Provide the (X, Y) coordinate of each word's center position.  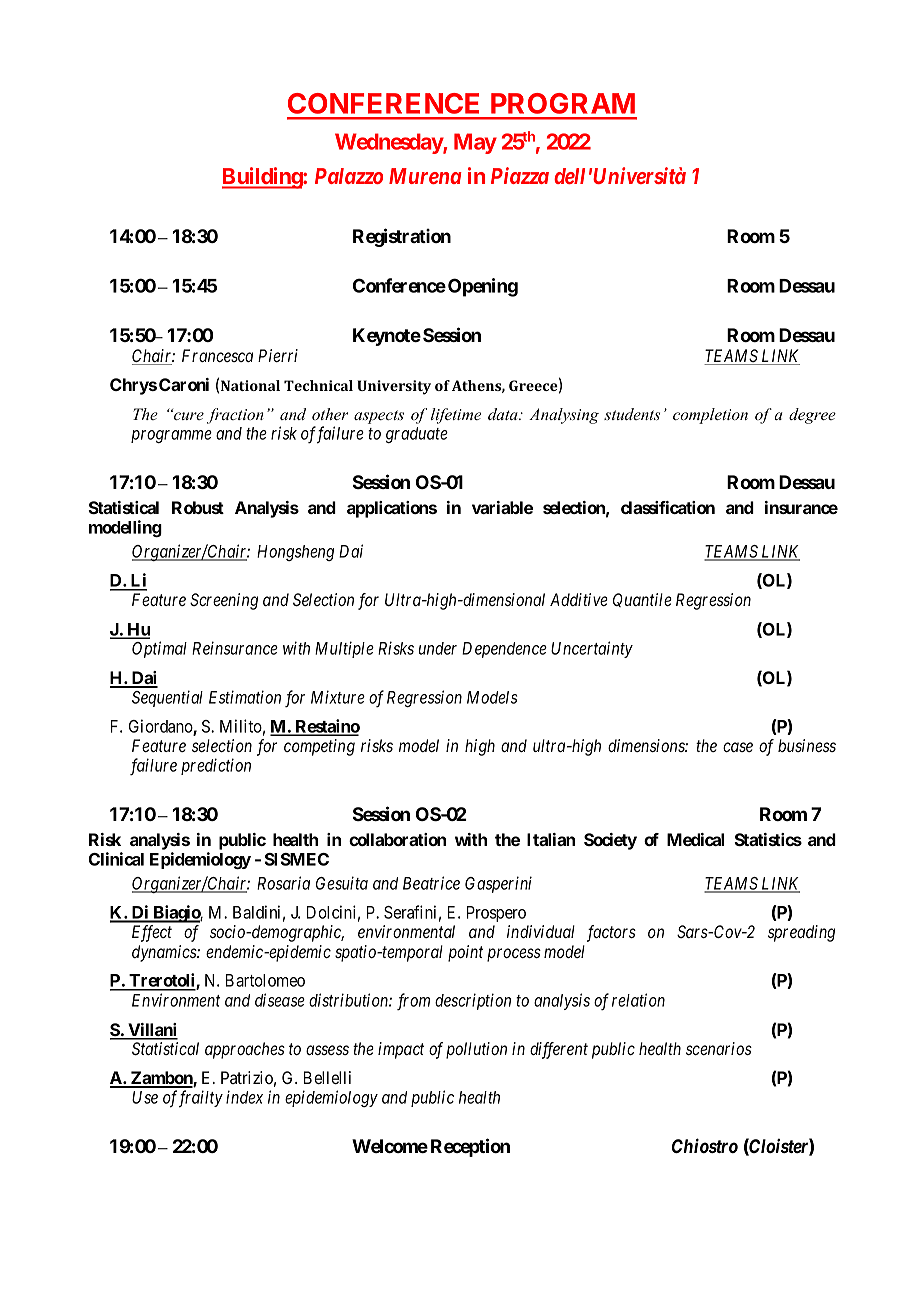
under (438, 648)
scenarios (719, 1048)
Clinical (116, 859)
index (244, 1097)
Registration (402, 237)
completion (710, 416)
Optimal (159, 649)
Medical (695, 839)
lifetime (456, 416)
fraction (235, 416)
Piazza (520, 175)
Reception (470, 1147)
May (475, 143)
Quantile (642, 600)
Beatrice (431, 883)
